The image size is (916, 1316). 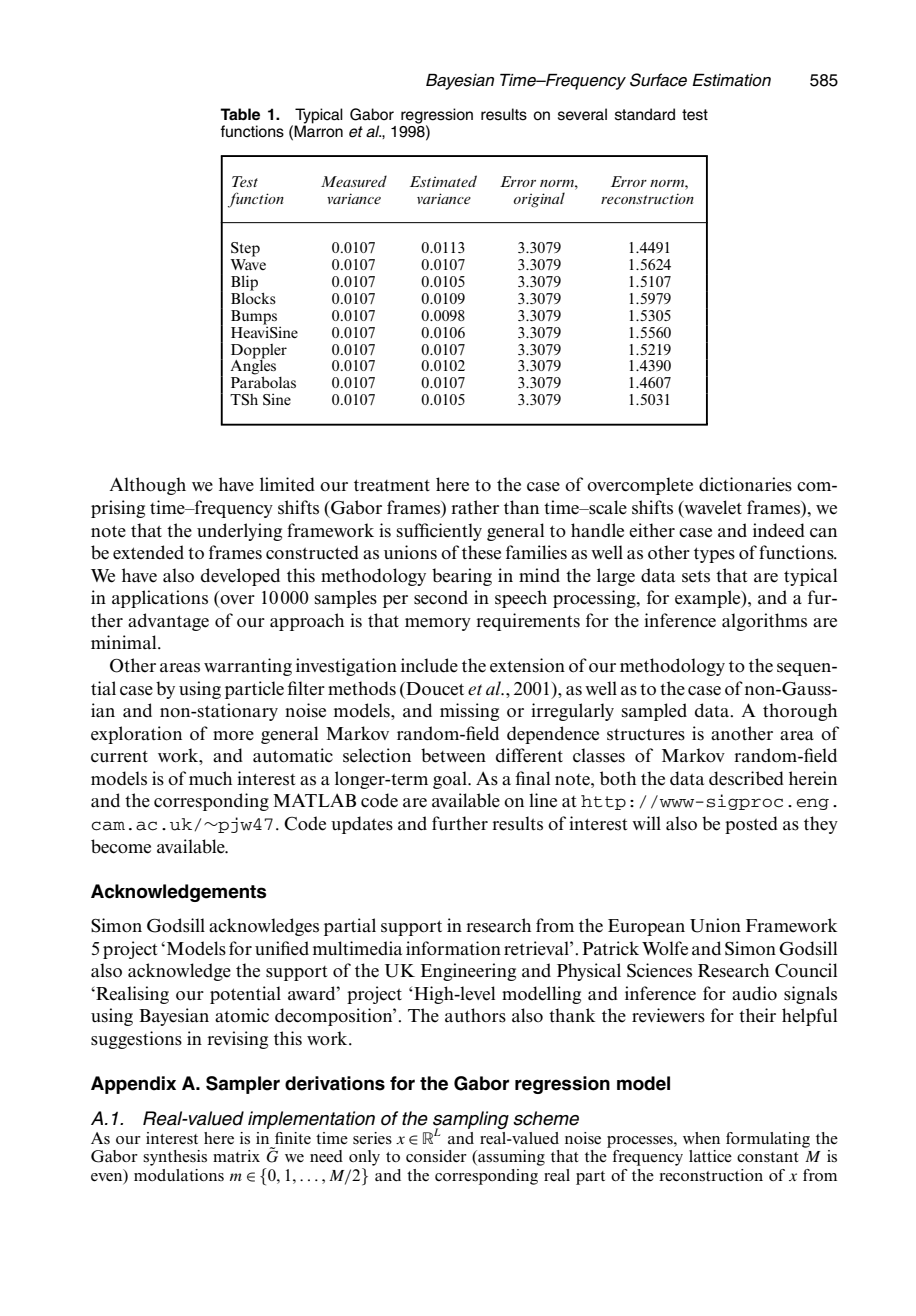 I want to click on formulating, so click(x=768, y=1140).
